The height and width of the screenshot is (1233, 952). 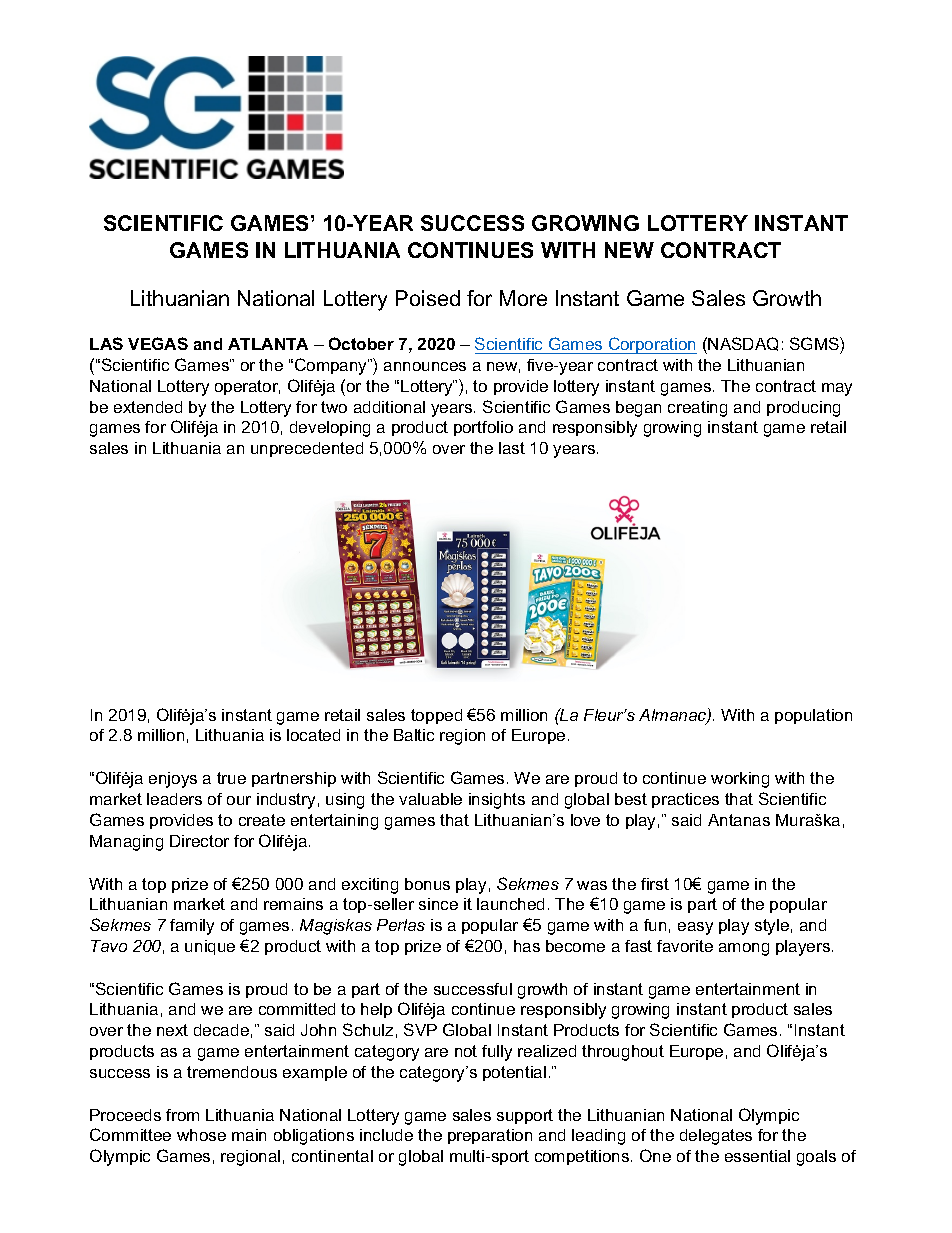 What do you see at coordinates (497, 801) in the screenshot?
I see `insights` at bounding box center [497, 801].
